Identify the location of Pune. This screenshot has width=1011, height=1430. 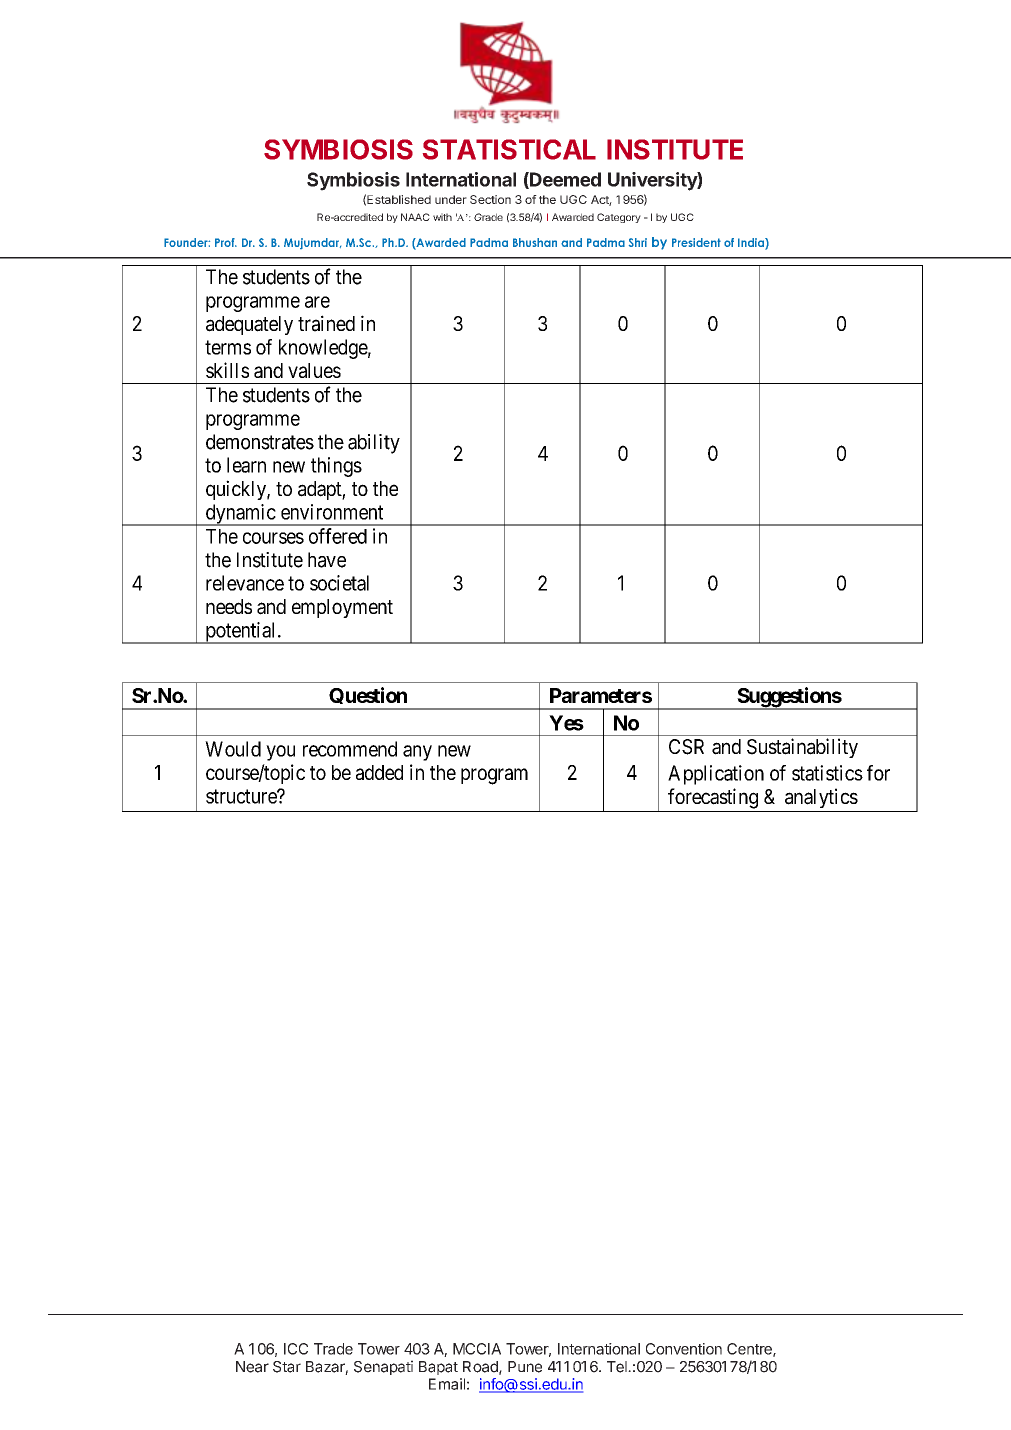
(525, 1367).
